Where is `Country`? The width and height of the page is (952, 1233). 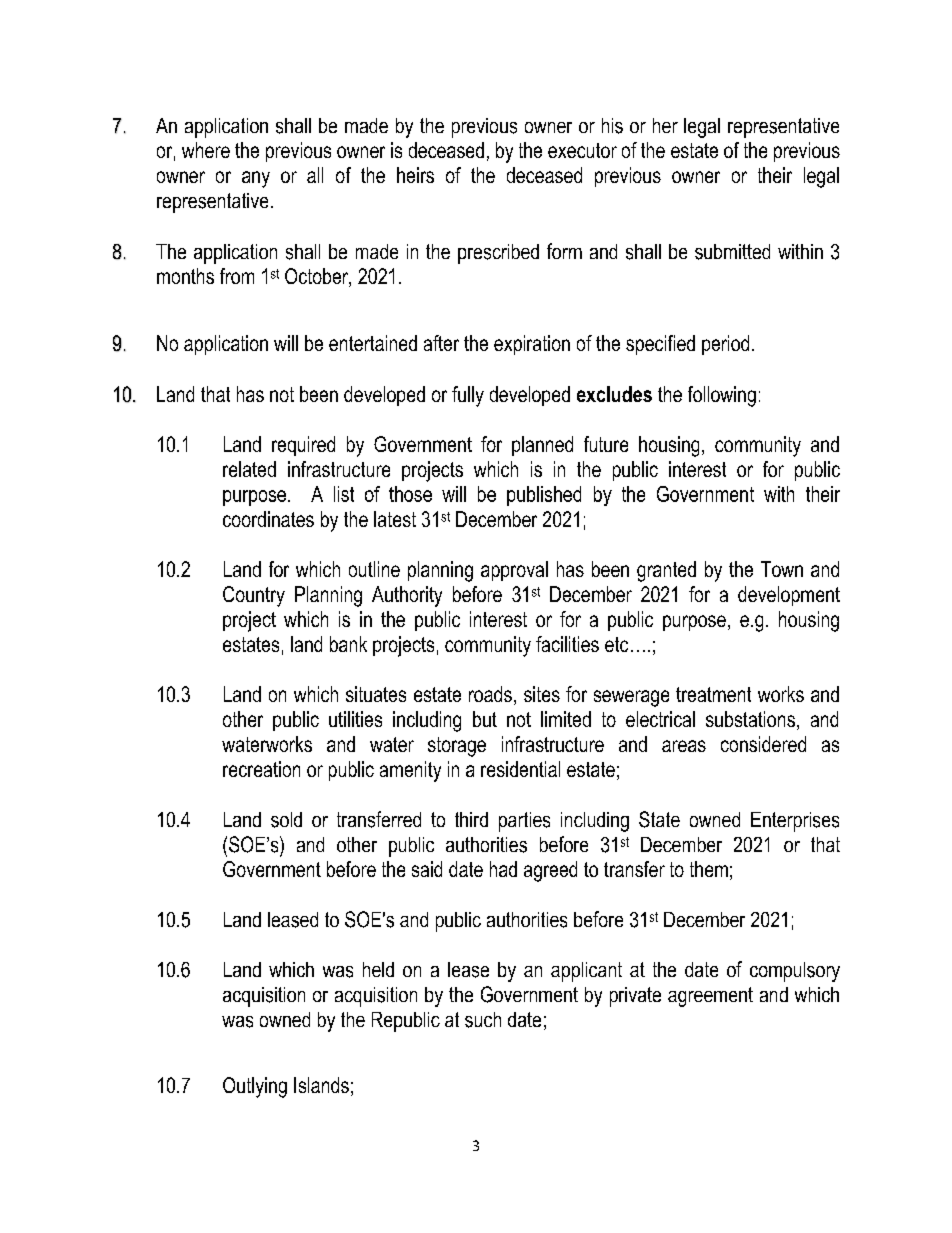
Country is located at coordinates (254, 596).
